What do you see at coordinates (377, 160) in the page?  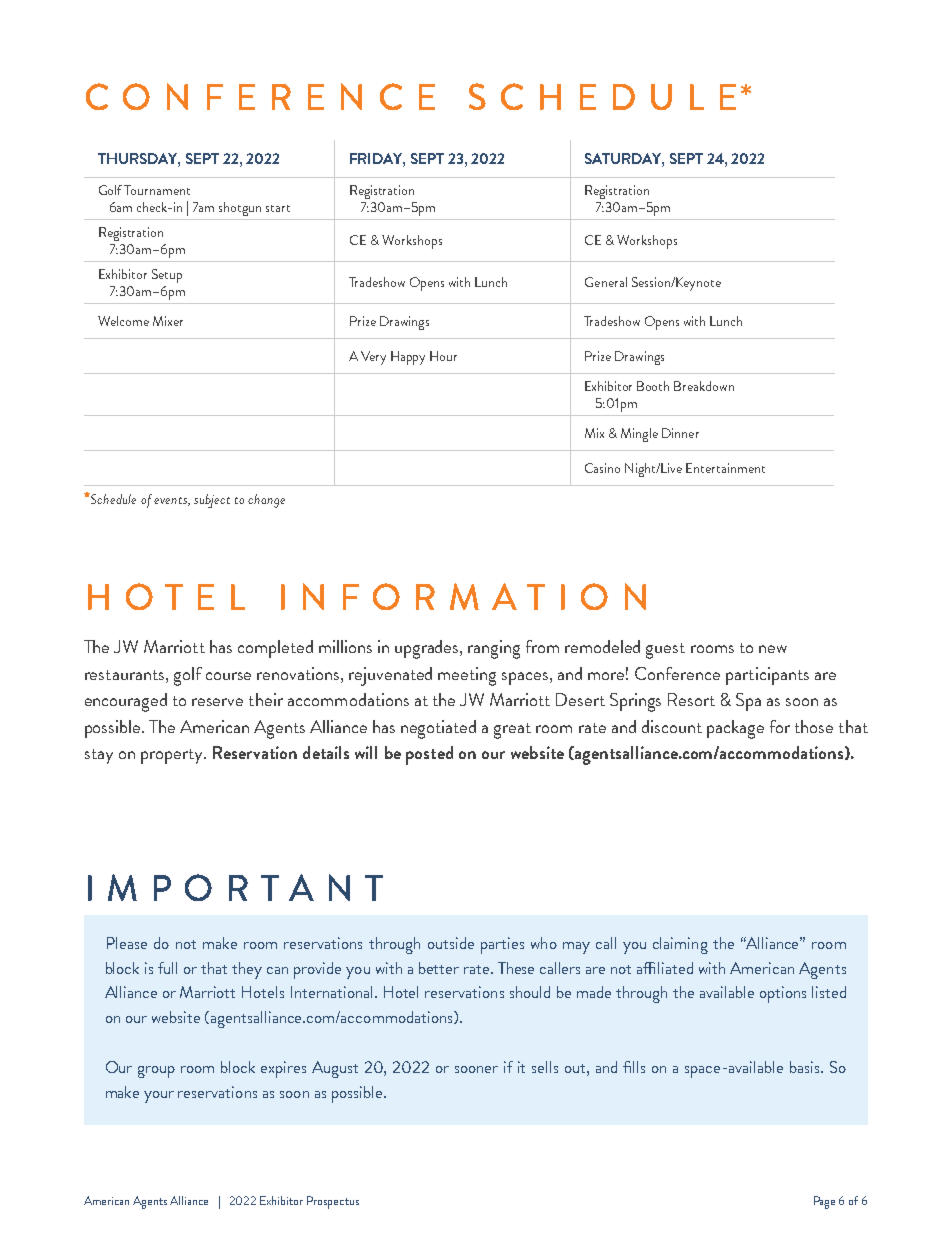 I see `FRIDAY` at bounding box center [377, 160].
